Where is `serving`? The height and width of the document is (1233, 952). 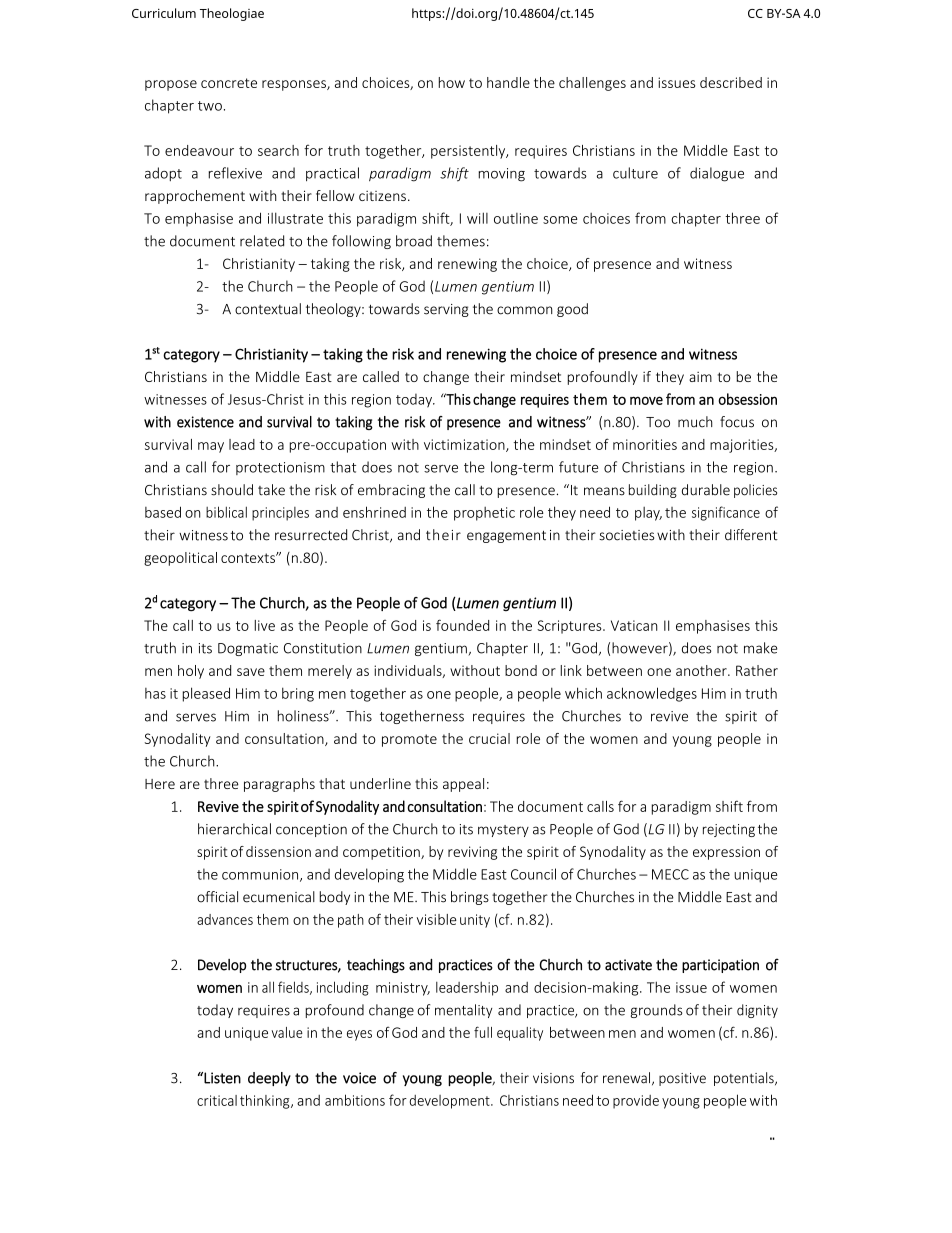 serving is located at coordinates (446, 310).
